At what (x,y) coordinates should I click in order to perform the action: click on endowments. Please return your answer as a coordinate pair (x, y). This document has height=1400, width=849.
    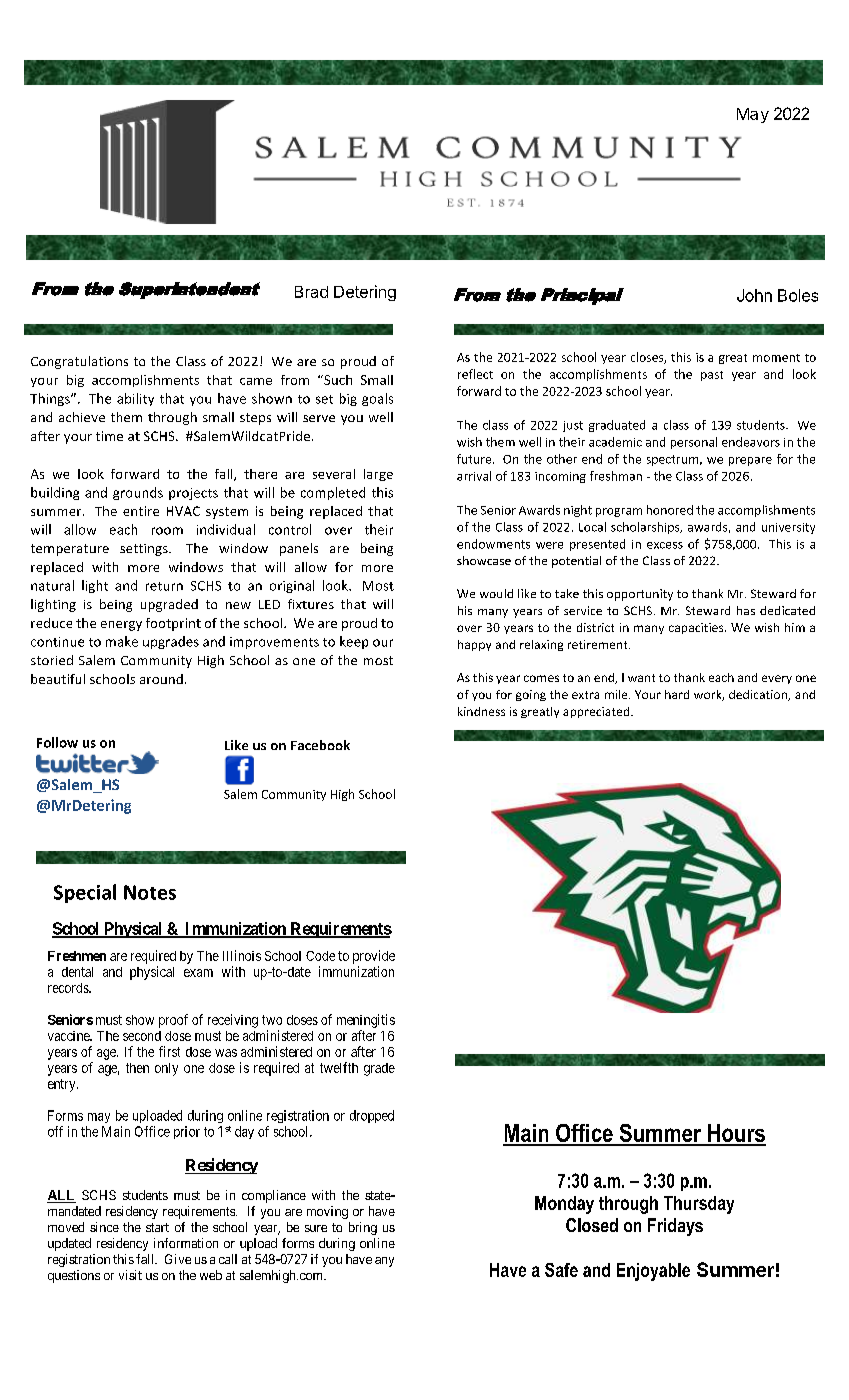
    Looking at the image, I should click on (493, 544).
